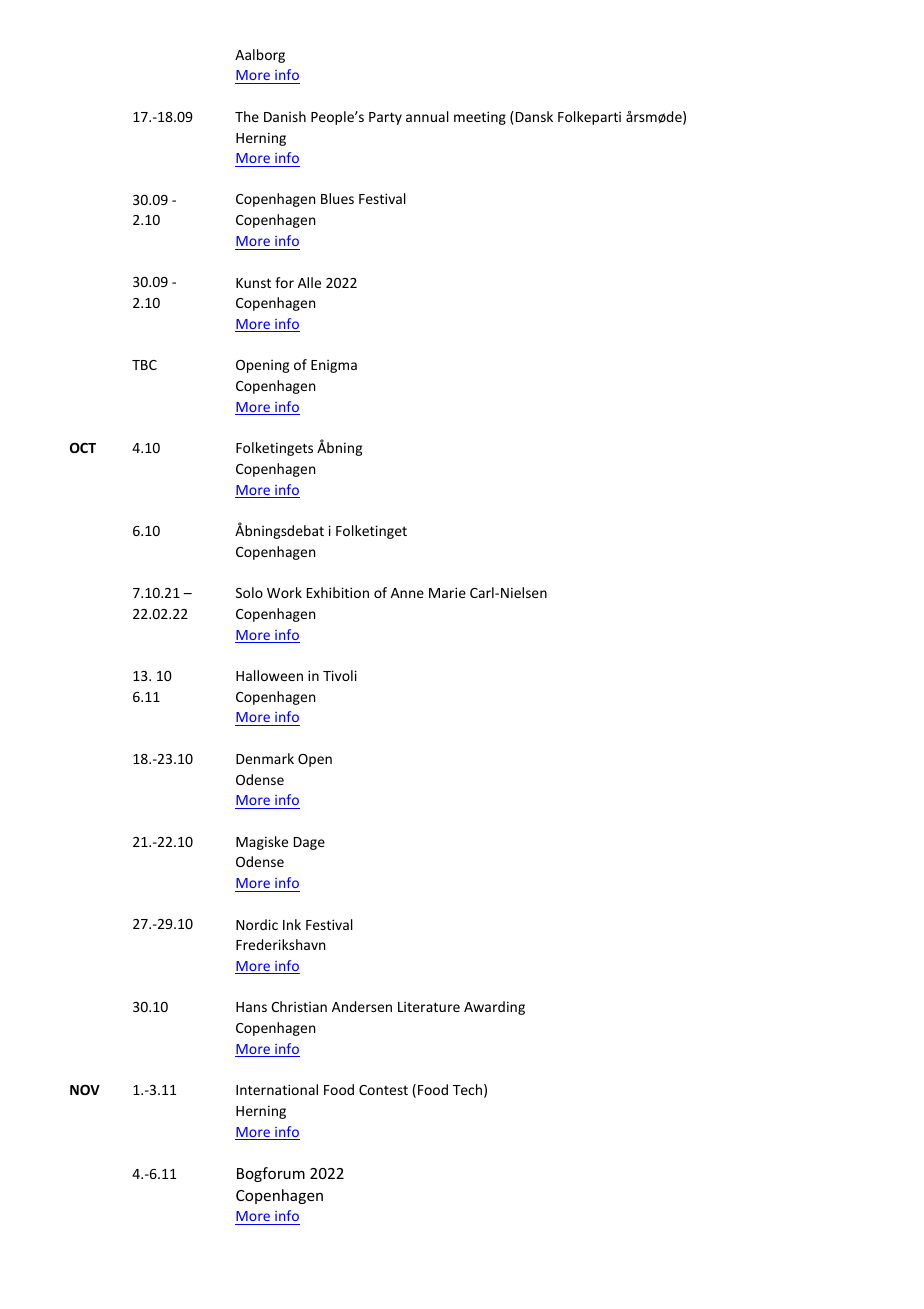  Describe the element at coordinates (407, 593) in the image. I see `Anne` at that location.
